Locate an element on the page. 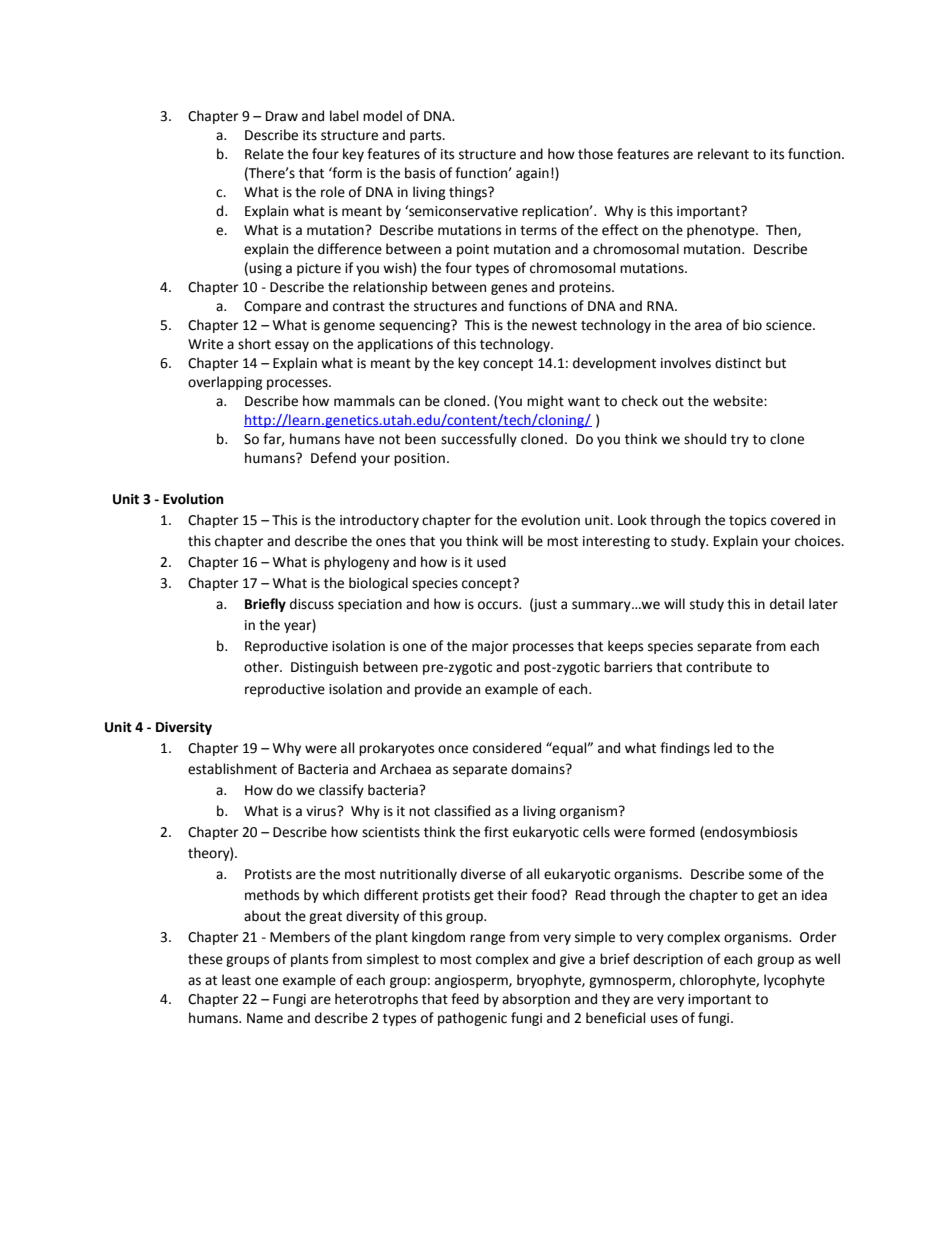 Image resolution: width=952 pixels, height=1233 pixels. discuss is located at coordinates (312, 604).
